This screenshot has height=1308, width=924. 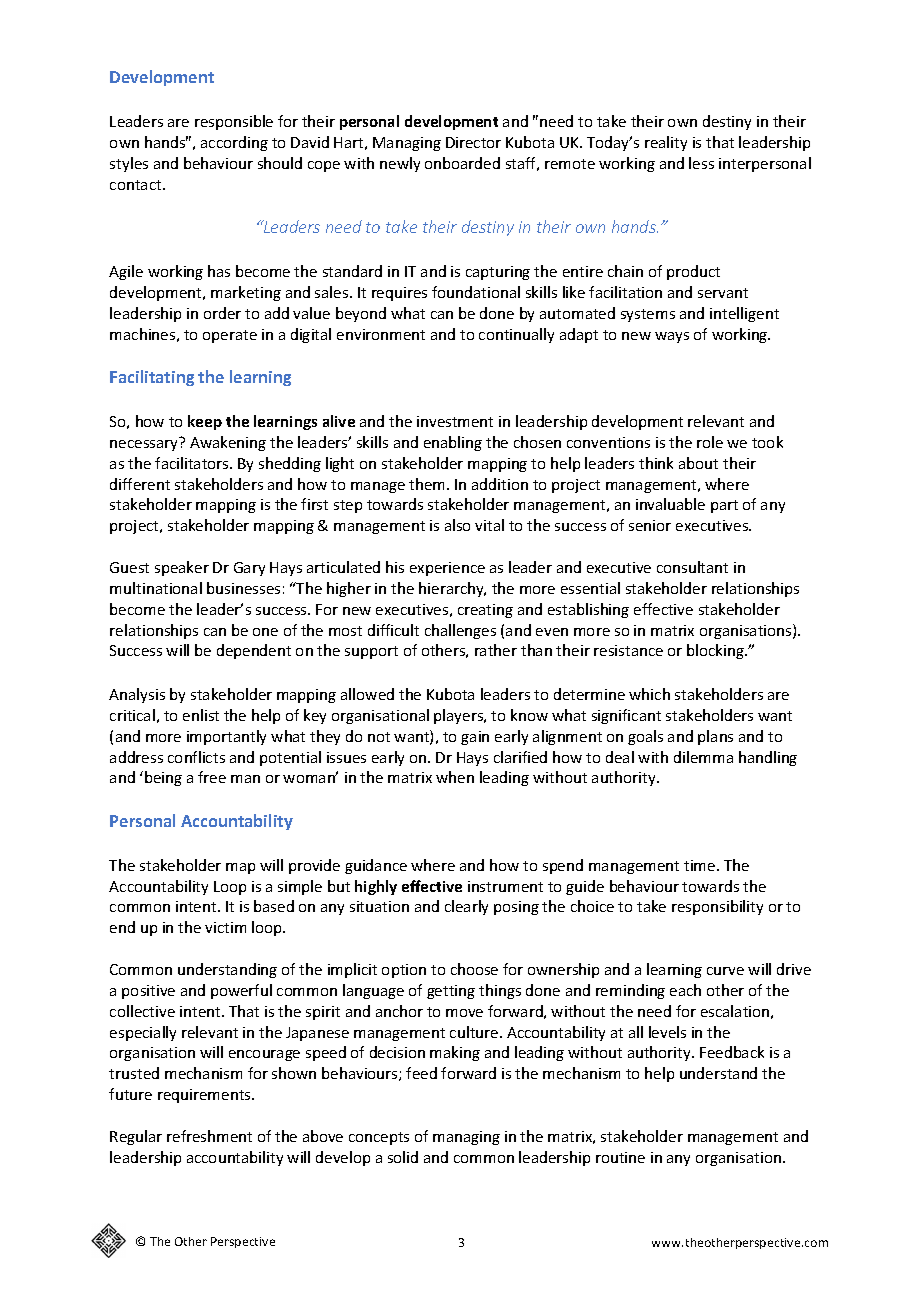 I want to click on solid, so click(x=403, y=1157).
